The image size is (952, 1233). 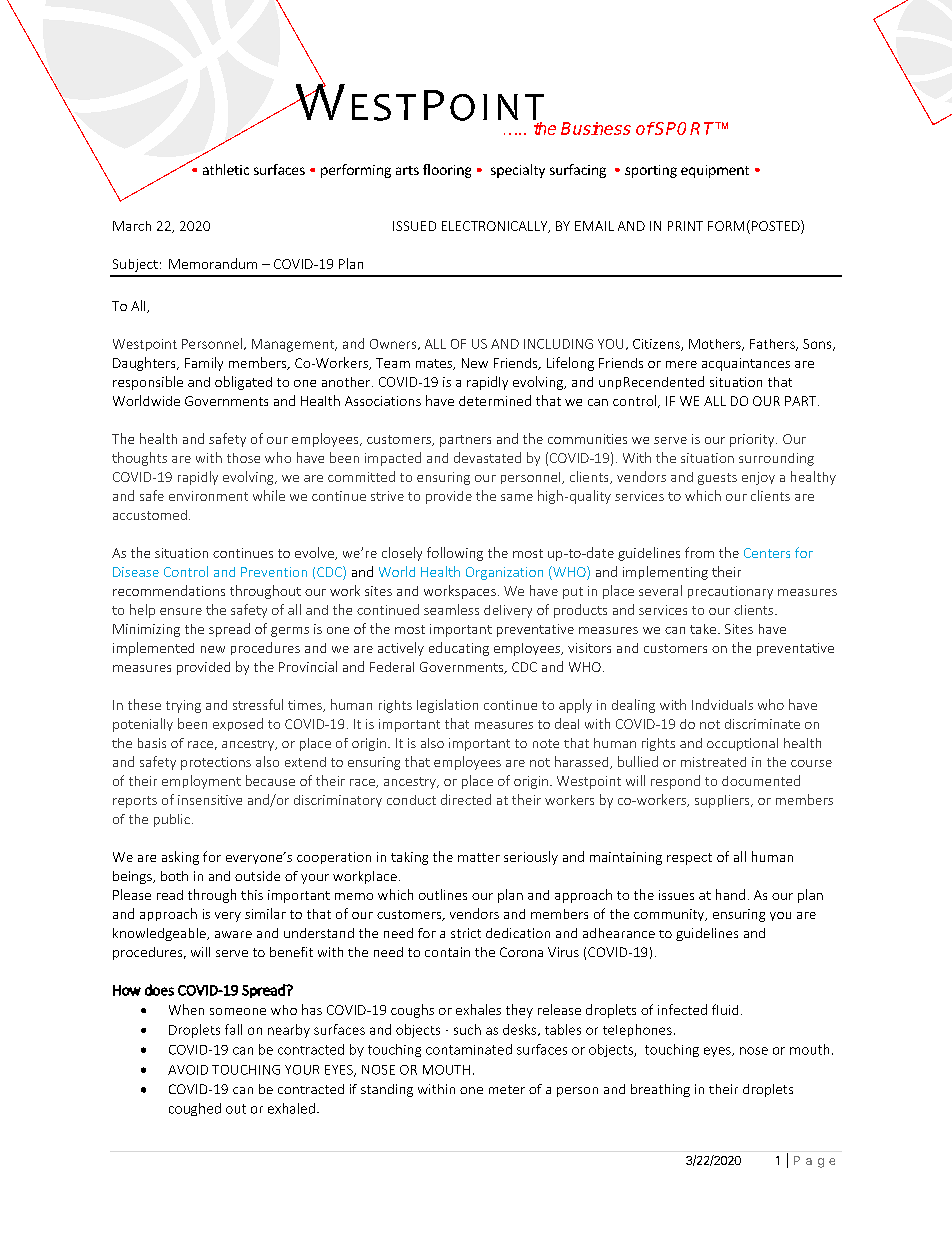 I want to click on flooring, so click(x=447, y=171).
